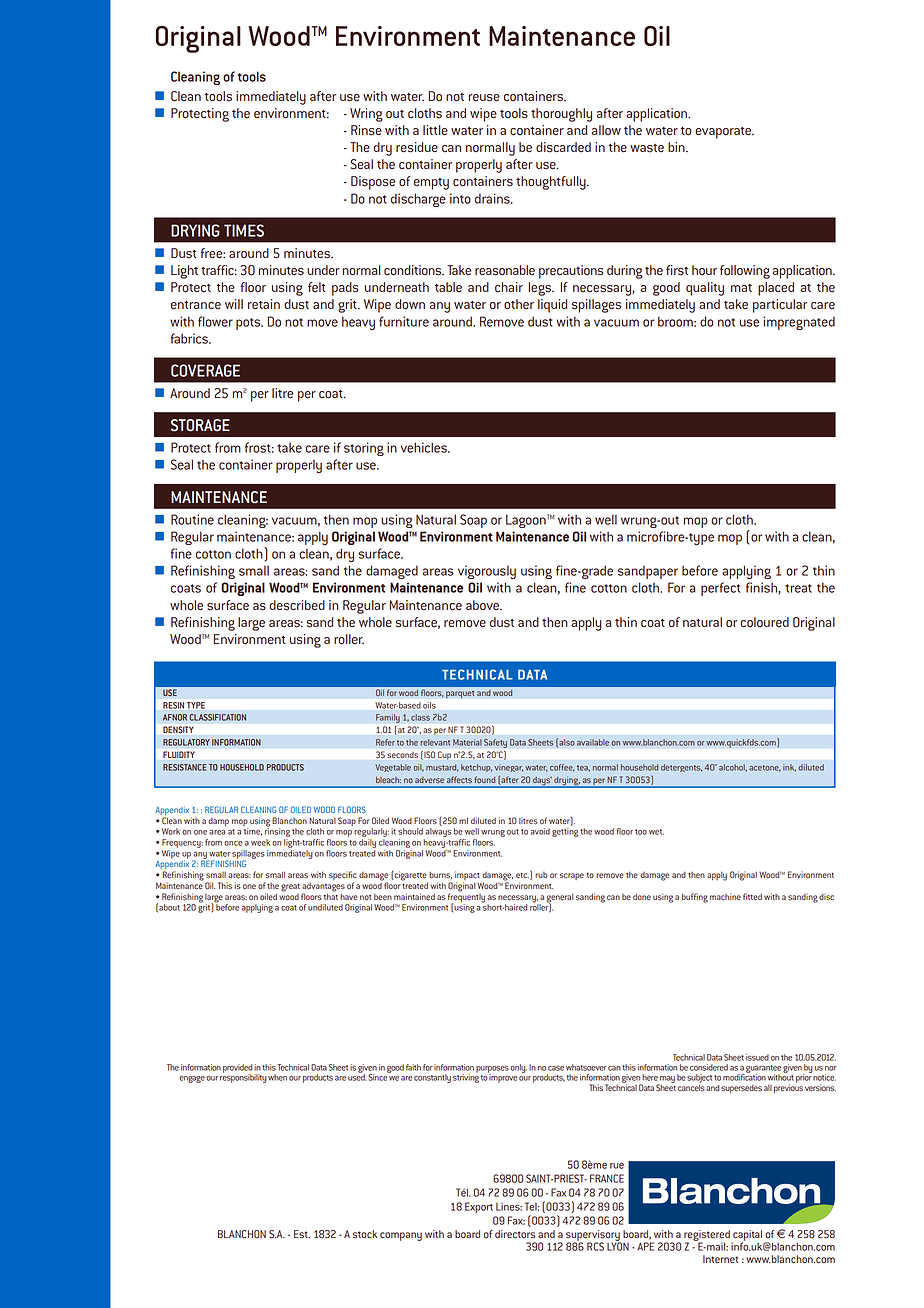 This image has width=924, height=1308. I want to click on acetone, so click(765, 768).
